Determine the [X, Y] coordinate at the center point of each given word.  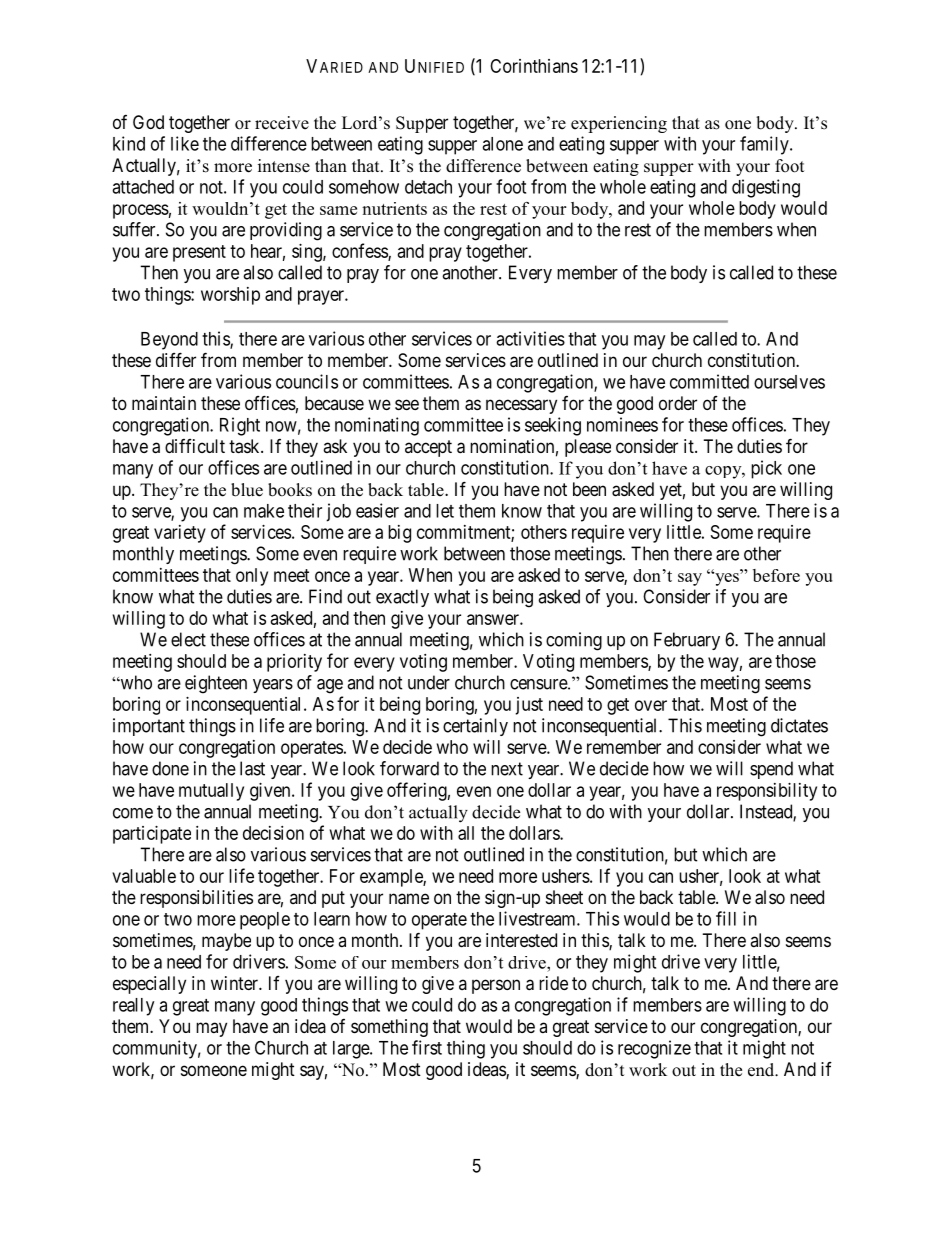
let [445, 511]
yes [727, 579]
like [185, 143]
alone [502, 144]
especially [149, 985]
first [427, 1047]
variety [180, 534]
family [765, 145]
